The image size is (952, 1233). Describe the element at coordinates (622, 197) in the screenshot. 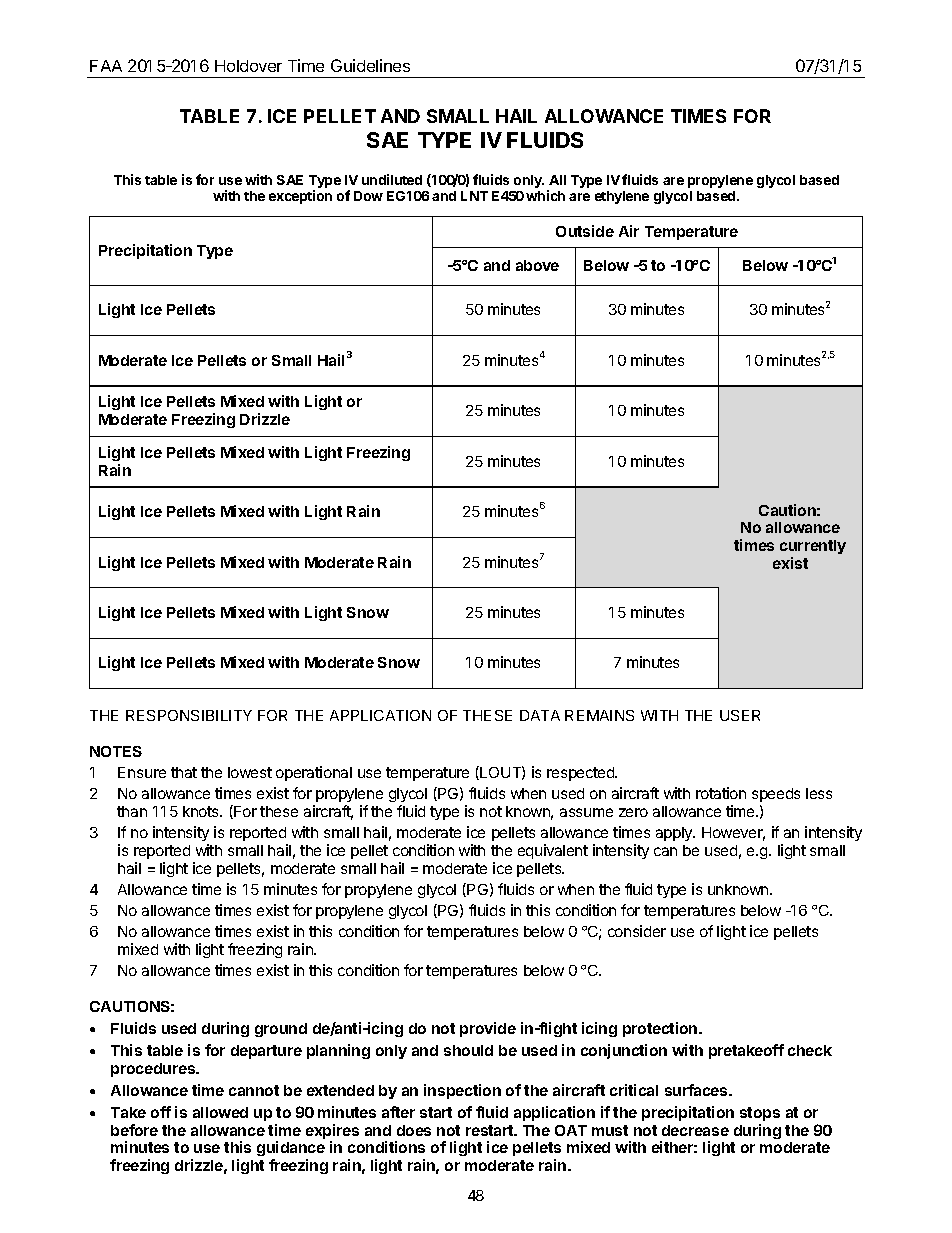

I see `ethylene` at that location.
